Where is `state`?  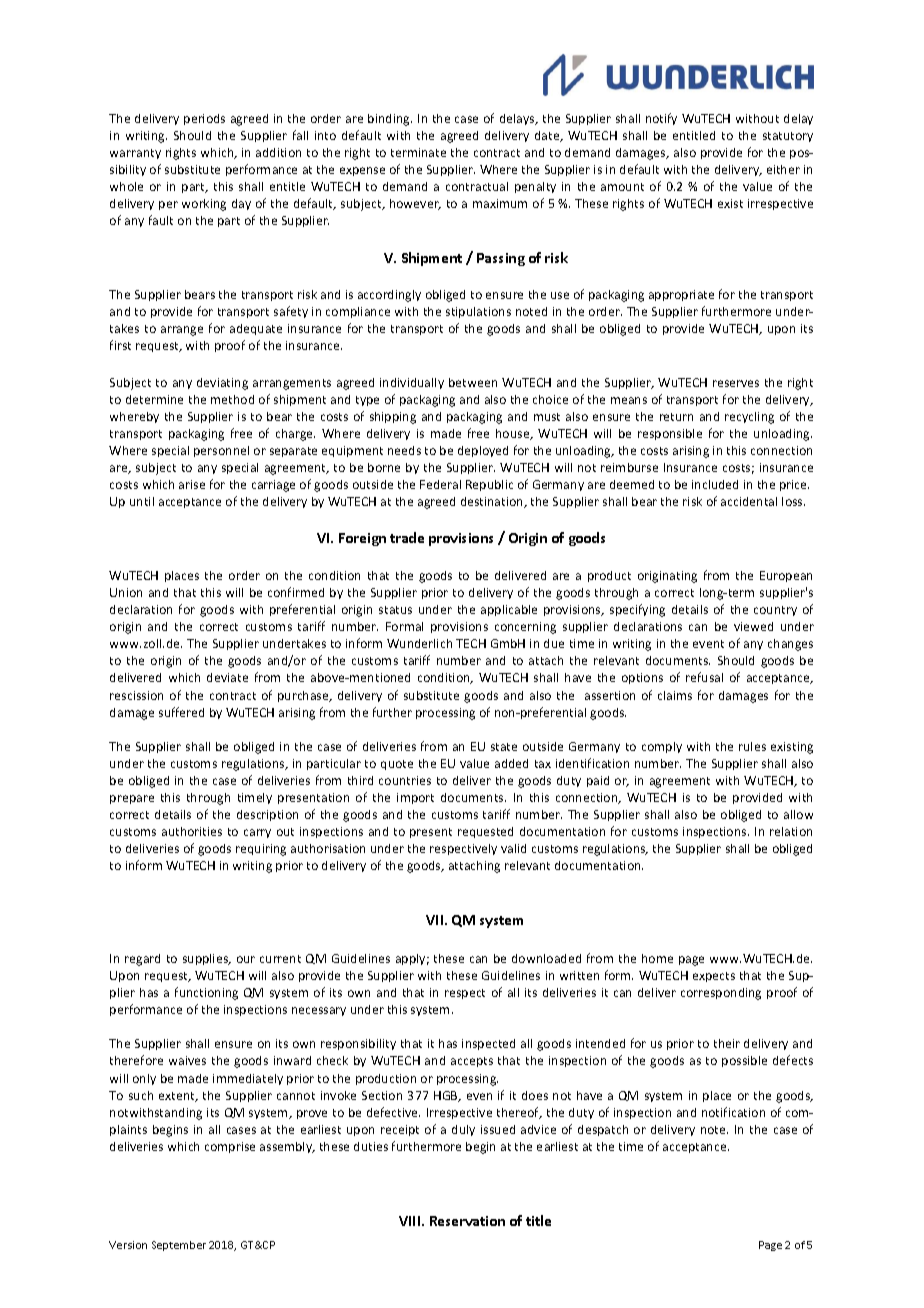 state is located at coordinates (504, 747).
